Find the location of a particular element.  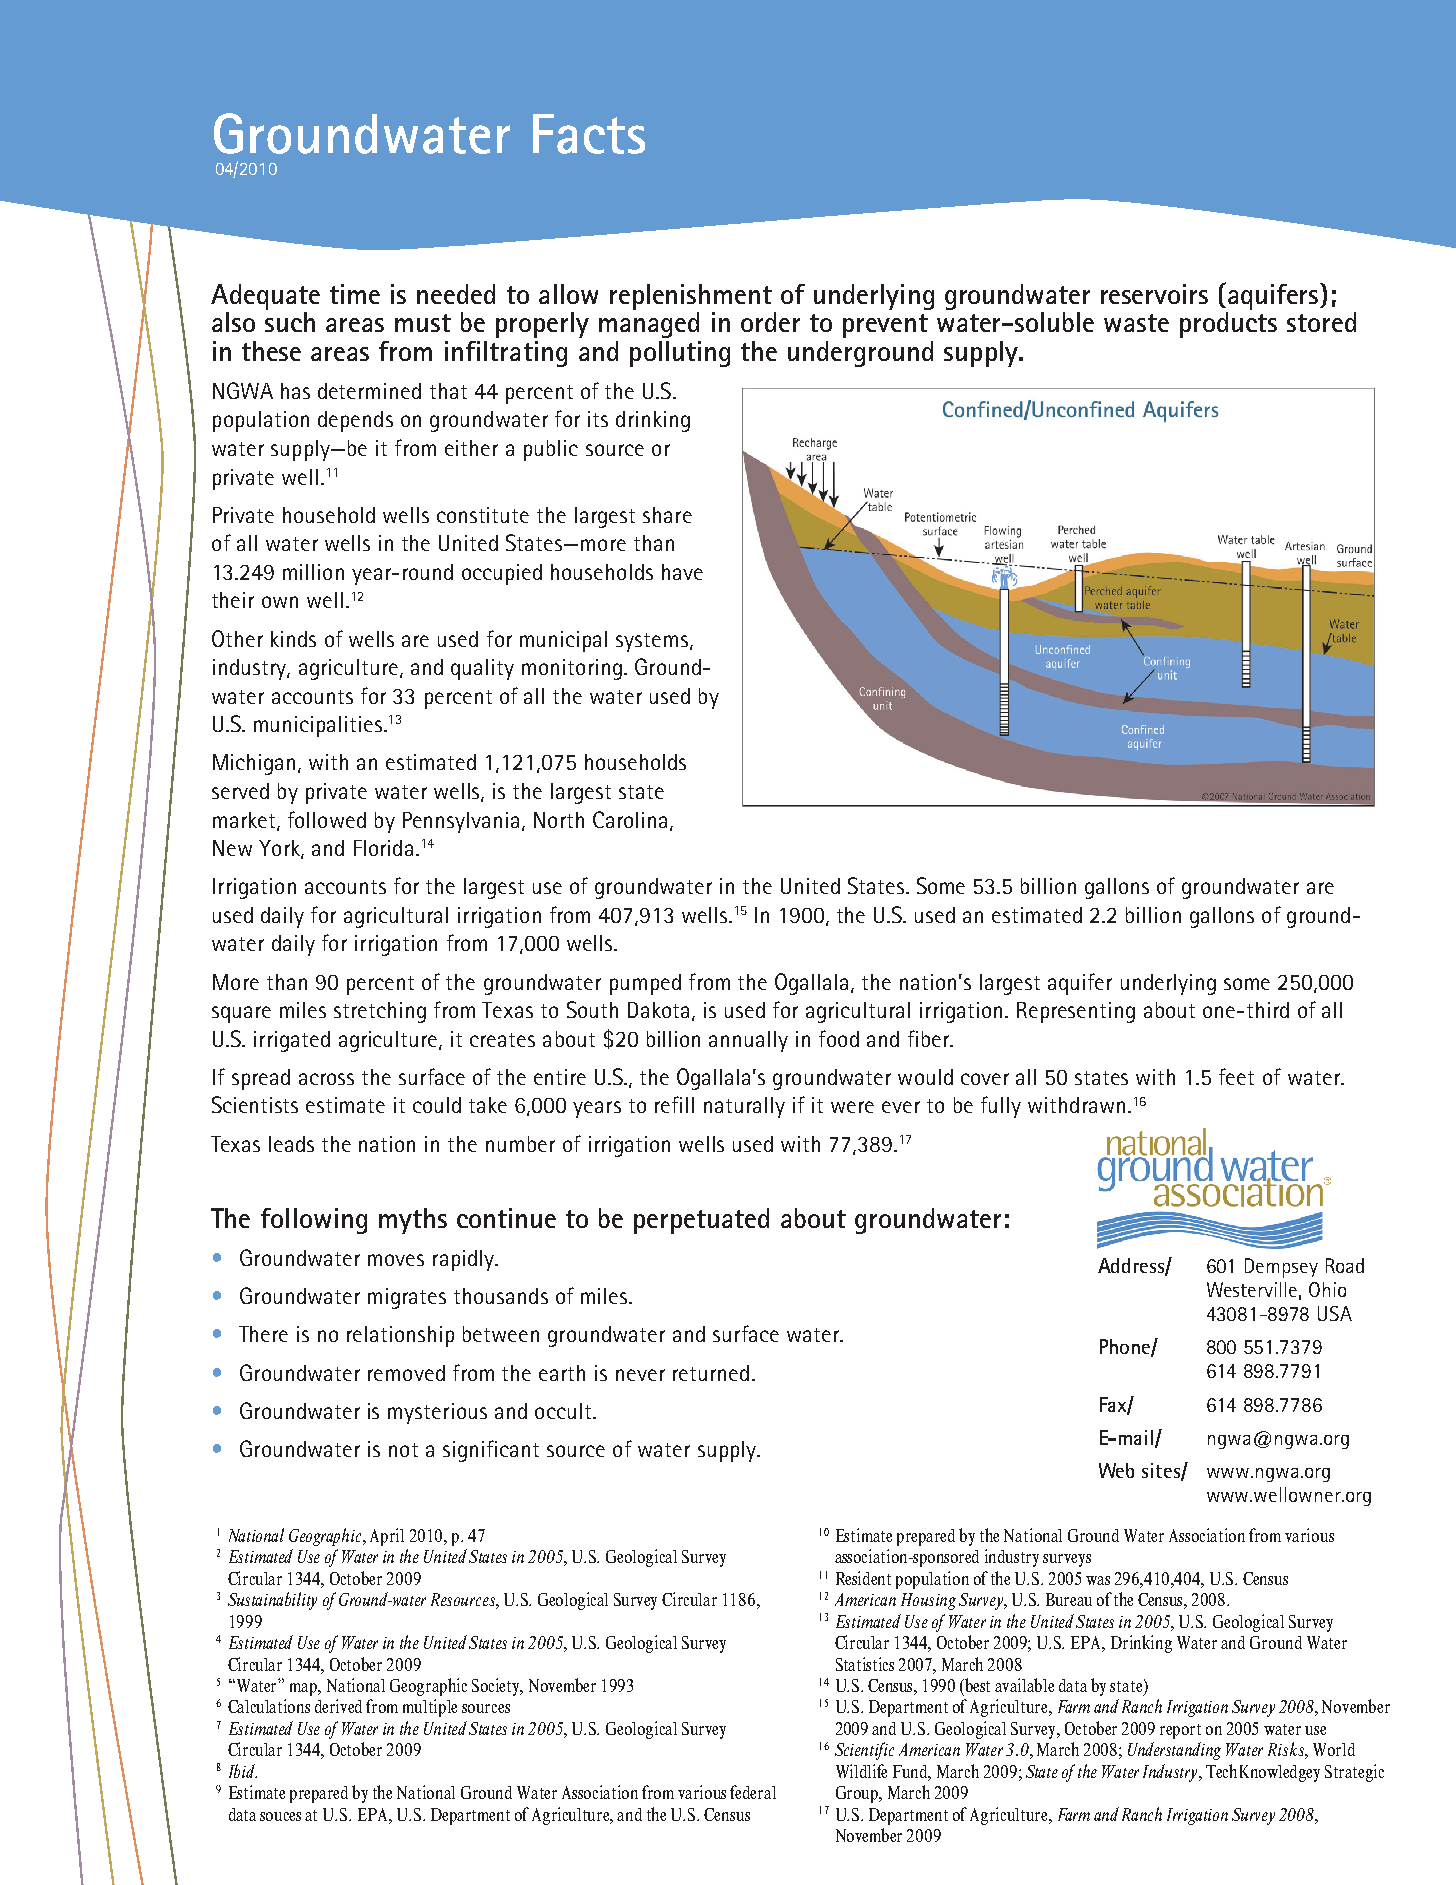

derived is located at coordinates (338, 1706).
